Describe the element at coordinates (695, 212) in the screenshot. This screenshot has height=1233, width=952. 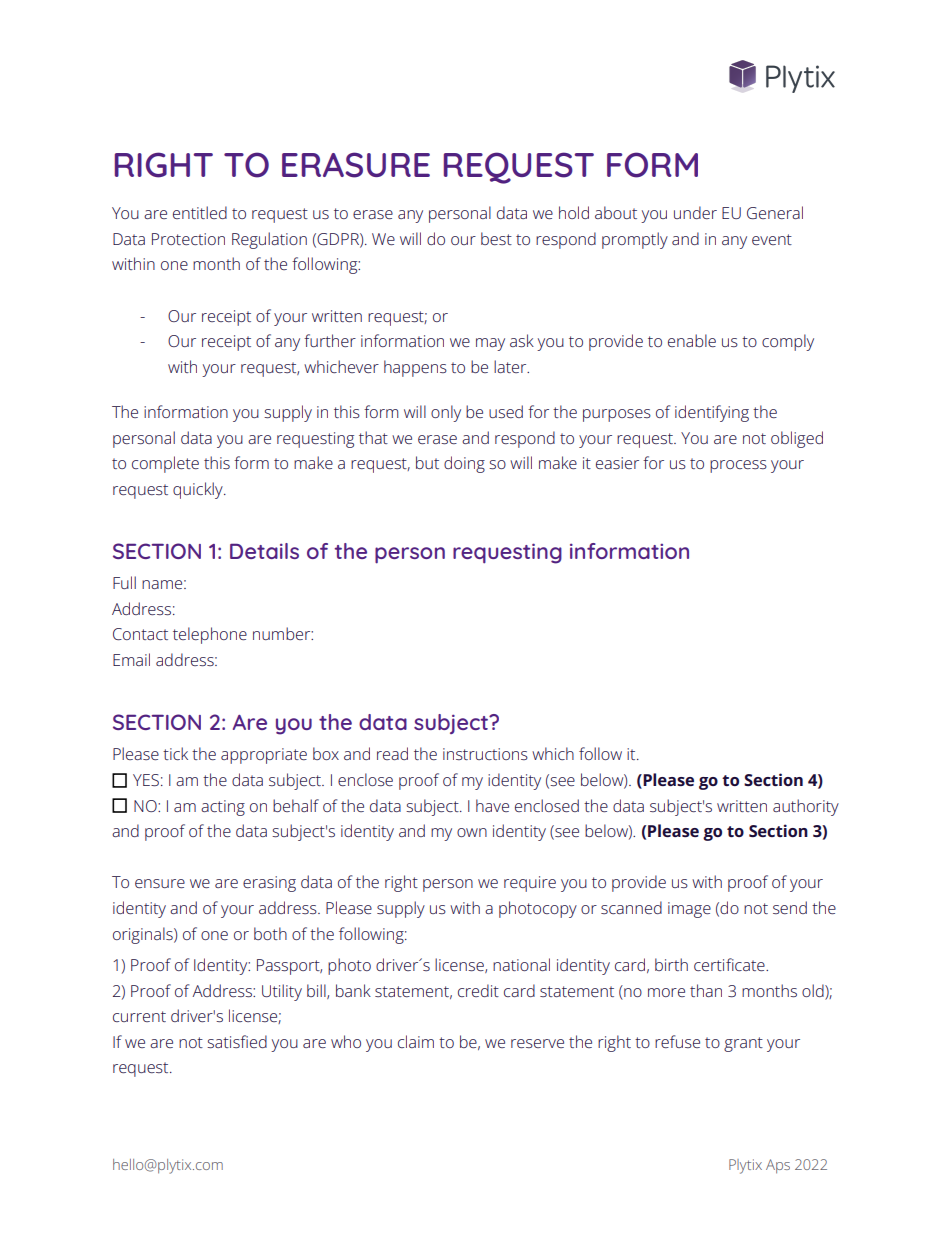
I see `under` at that location.
